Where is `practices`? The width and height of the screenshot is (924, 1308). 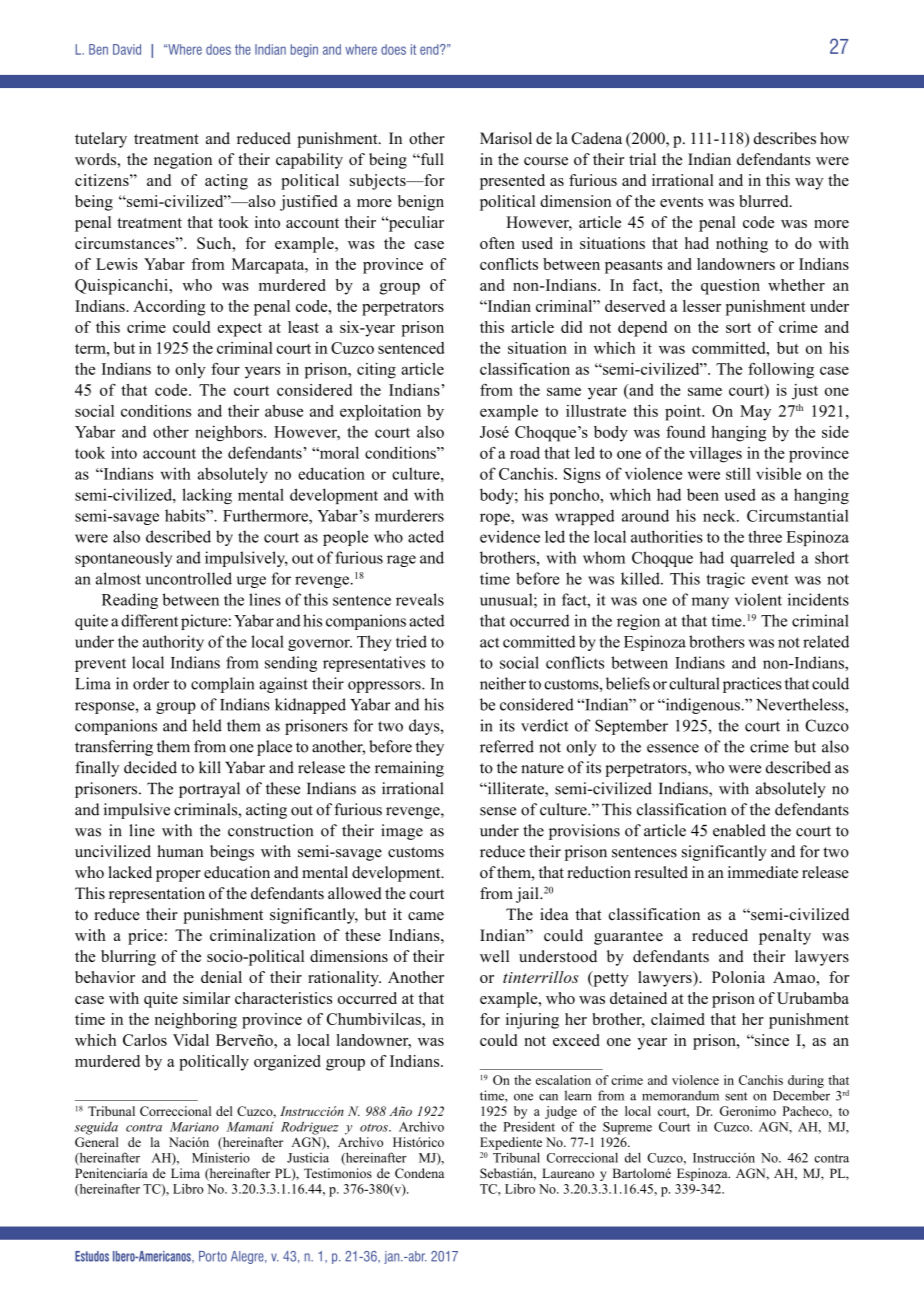
practices is located at coordinates (752, 685).
